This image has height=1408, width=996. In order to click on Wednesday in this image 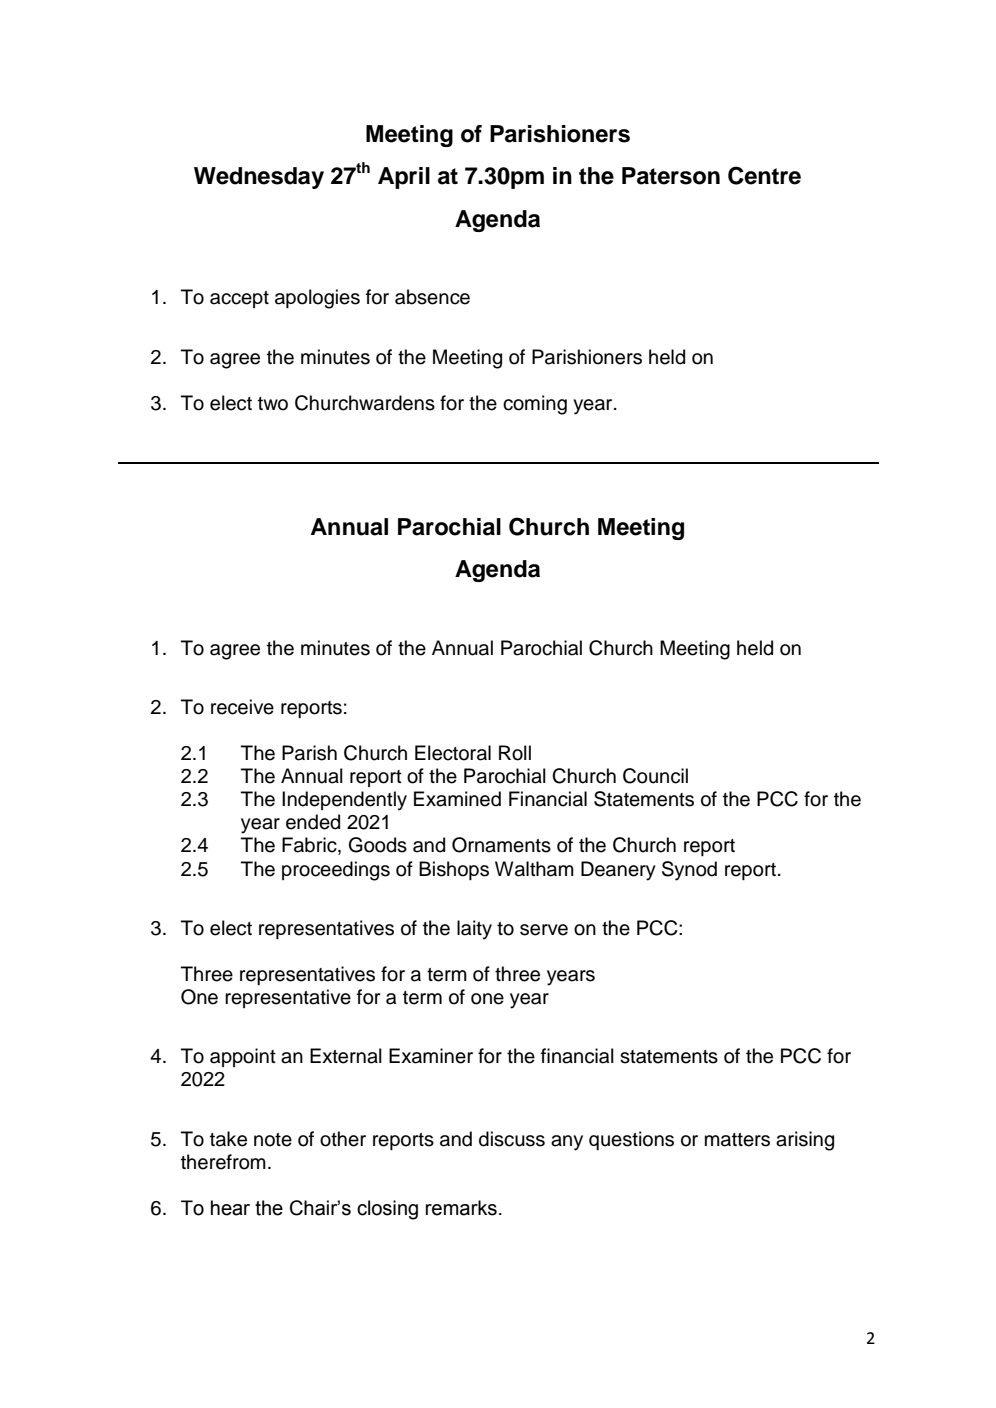, I will do `click(259, 178)`.
